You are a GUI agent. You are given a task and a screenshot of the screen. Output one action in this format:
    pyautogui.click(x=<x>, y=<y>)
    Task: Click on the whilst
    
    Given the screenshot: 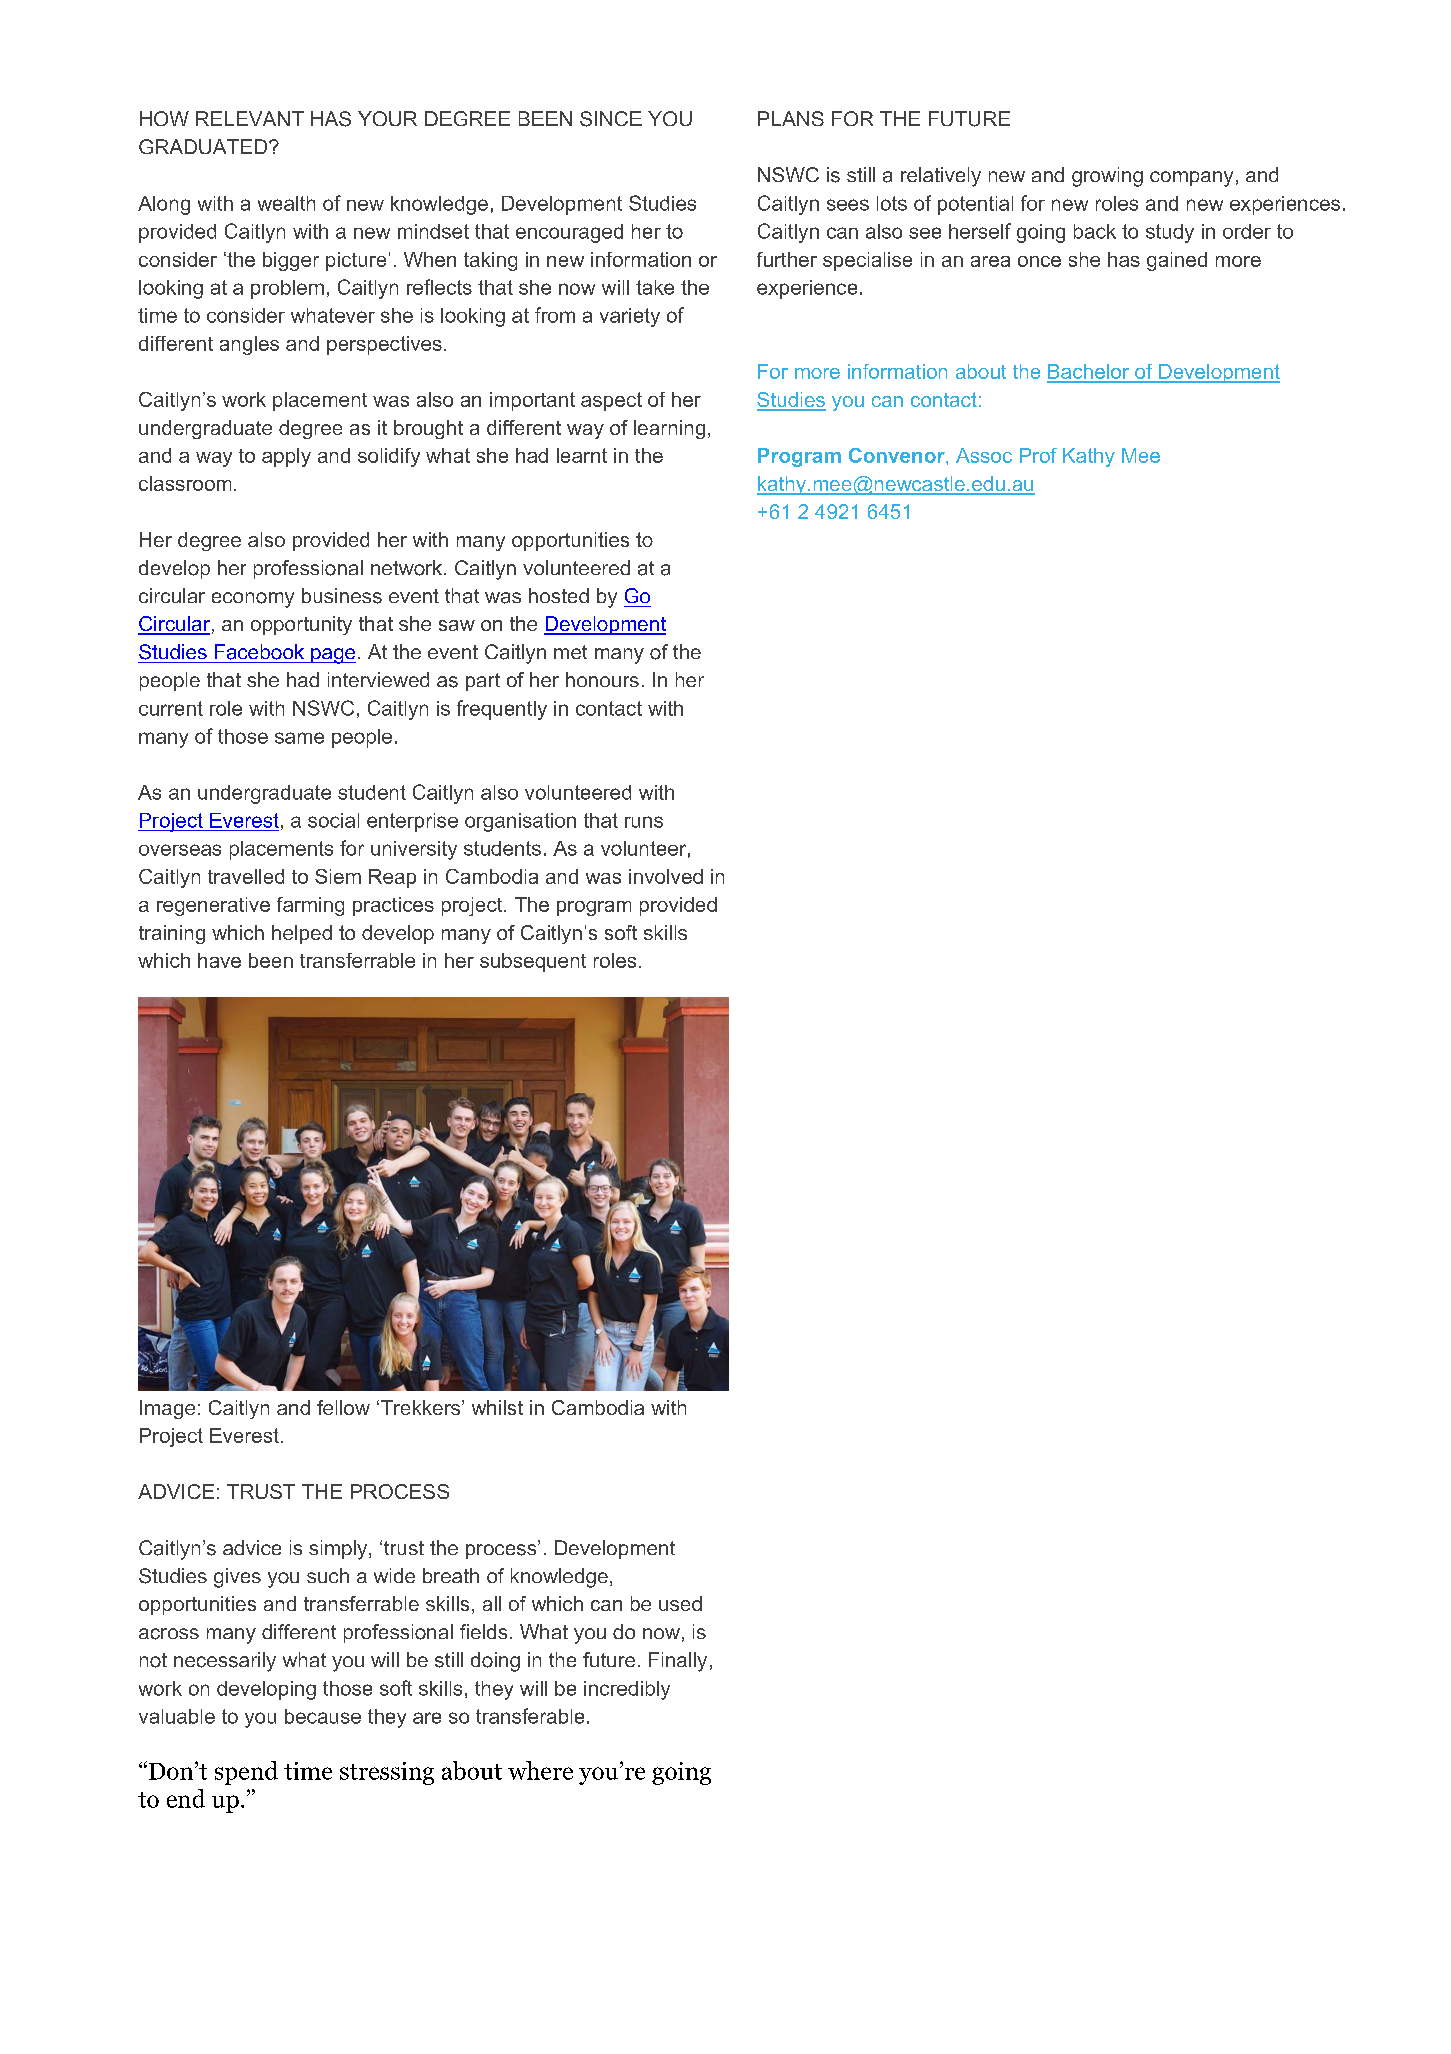 What is the action you would take?
    pyautogui.click(x=497, y=1407)
